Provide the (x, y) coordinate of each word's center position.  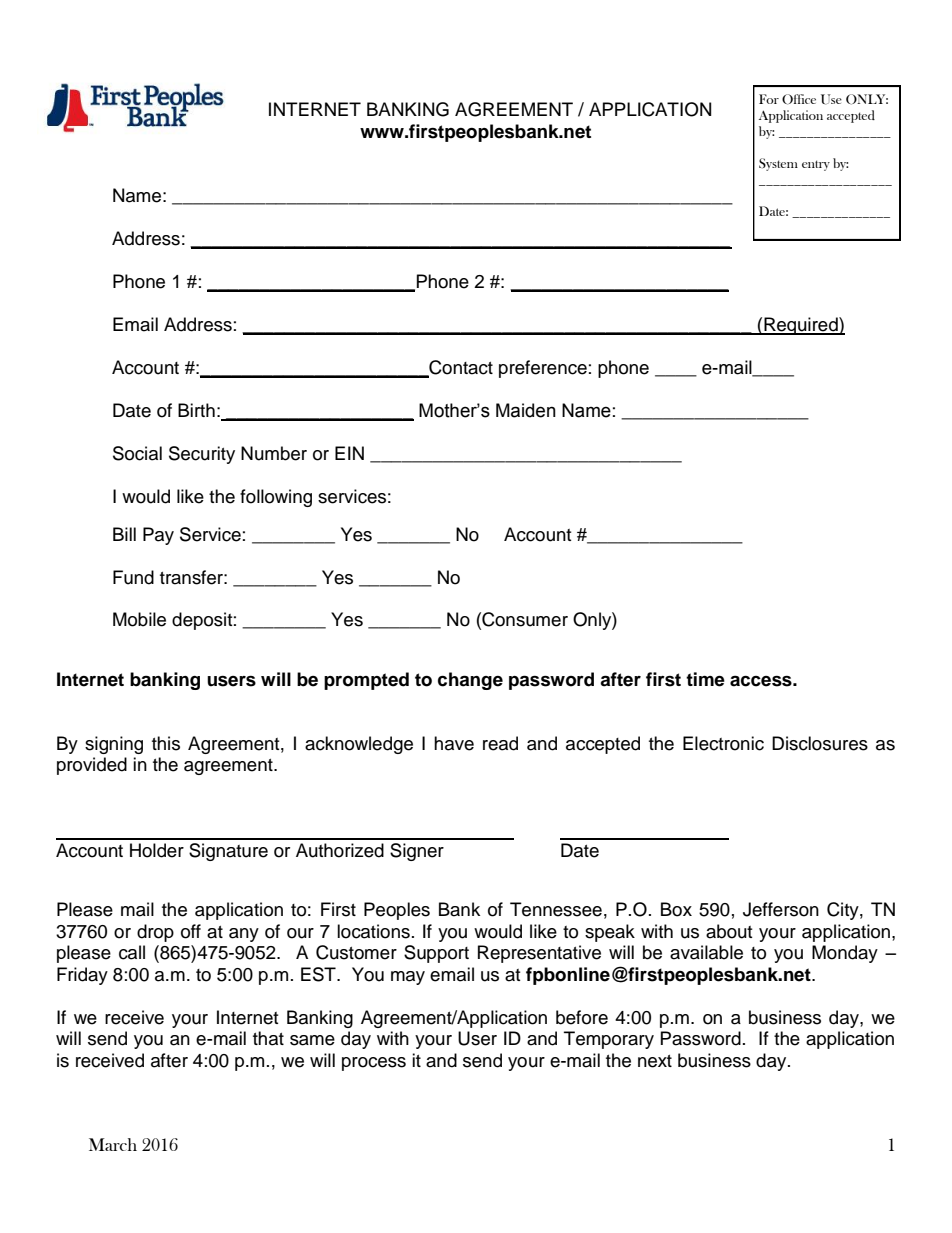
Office (799, 99)
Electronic (723, 743)
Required (801, 326)
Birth (196, 410)
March (113, 1144)
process (374, 1064)
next (655, 1061)
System (778, 164)
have (454, 743)
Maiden (526, 410)
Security (202, 455)
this (166, 743)
